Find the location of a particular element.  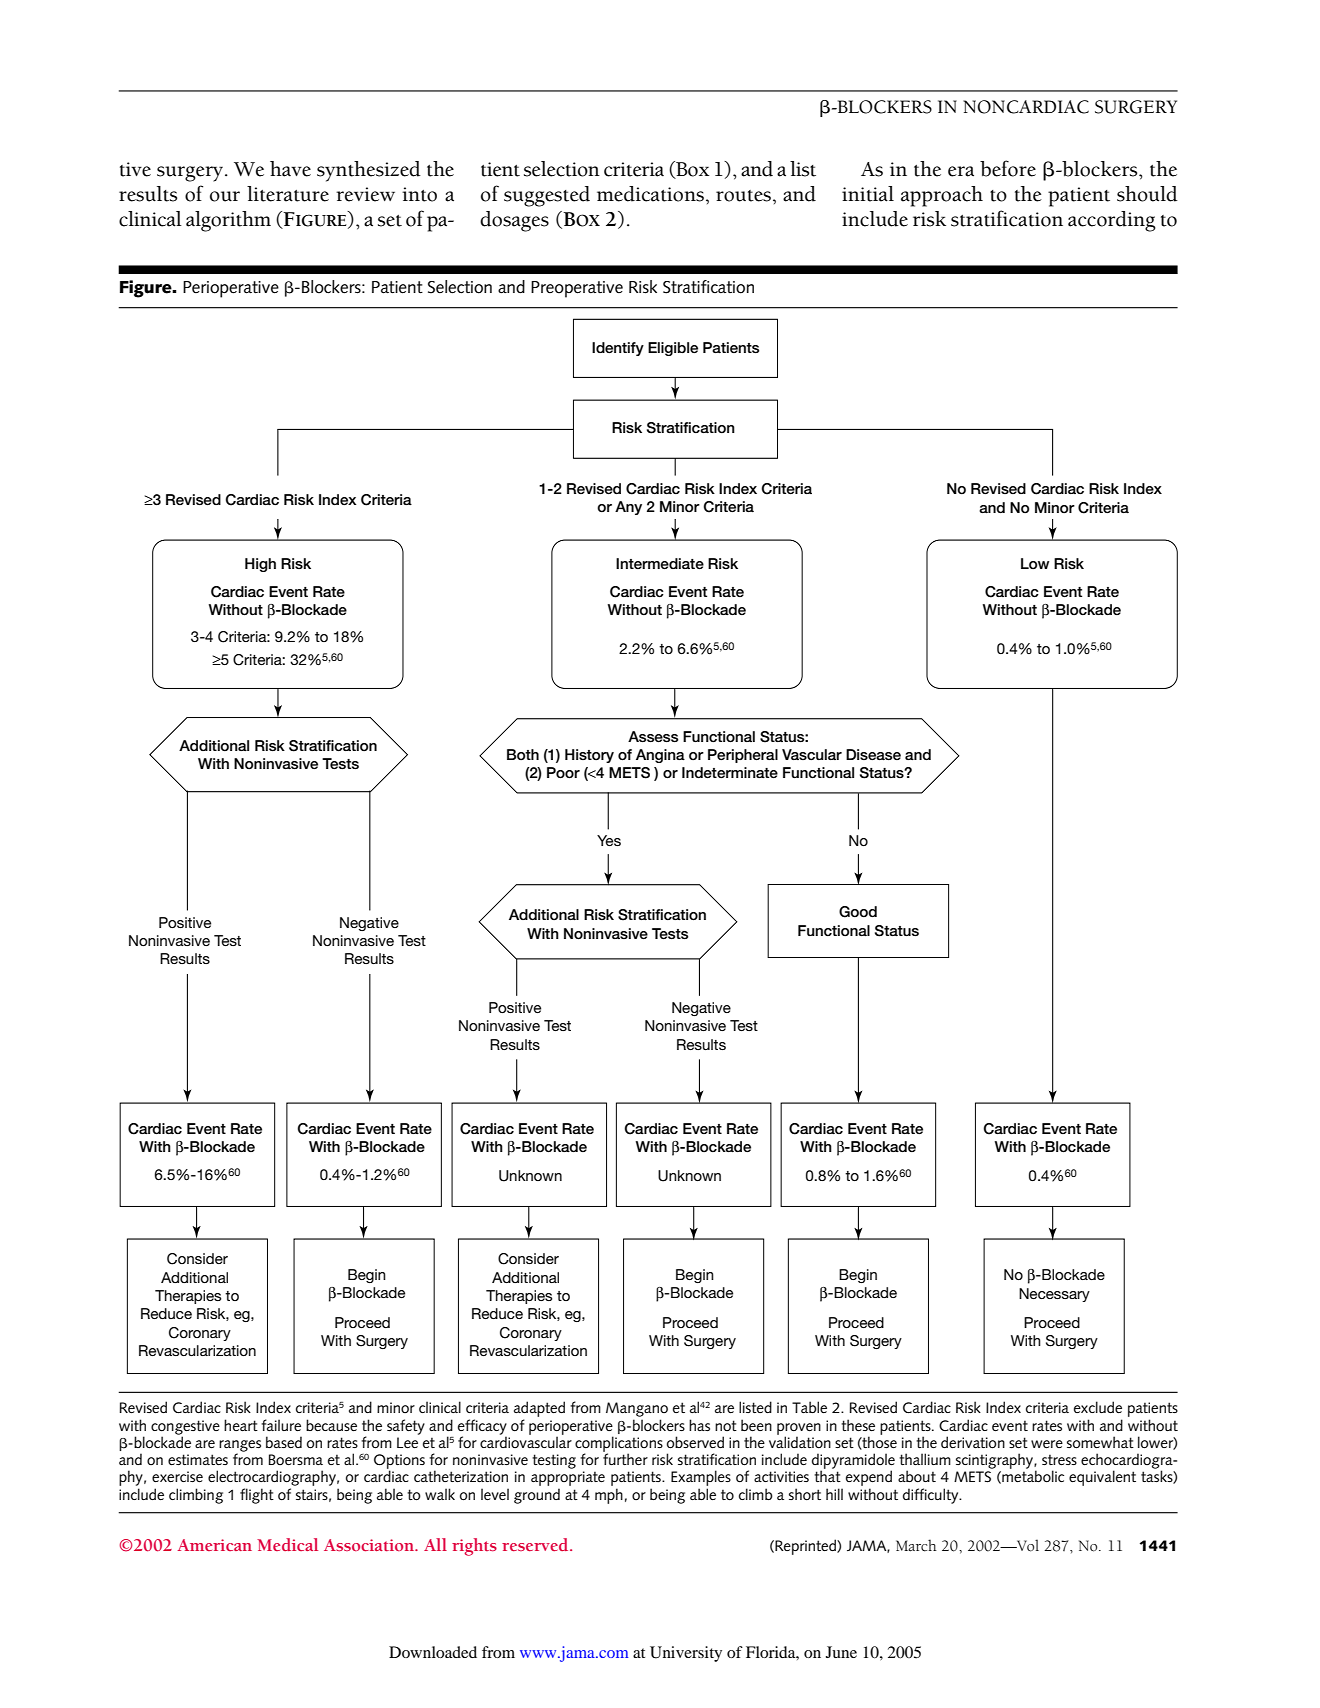

University is located at coordinates (686, 1654).
